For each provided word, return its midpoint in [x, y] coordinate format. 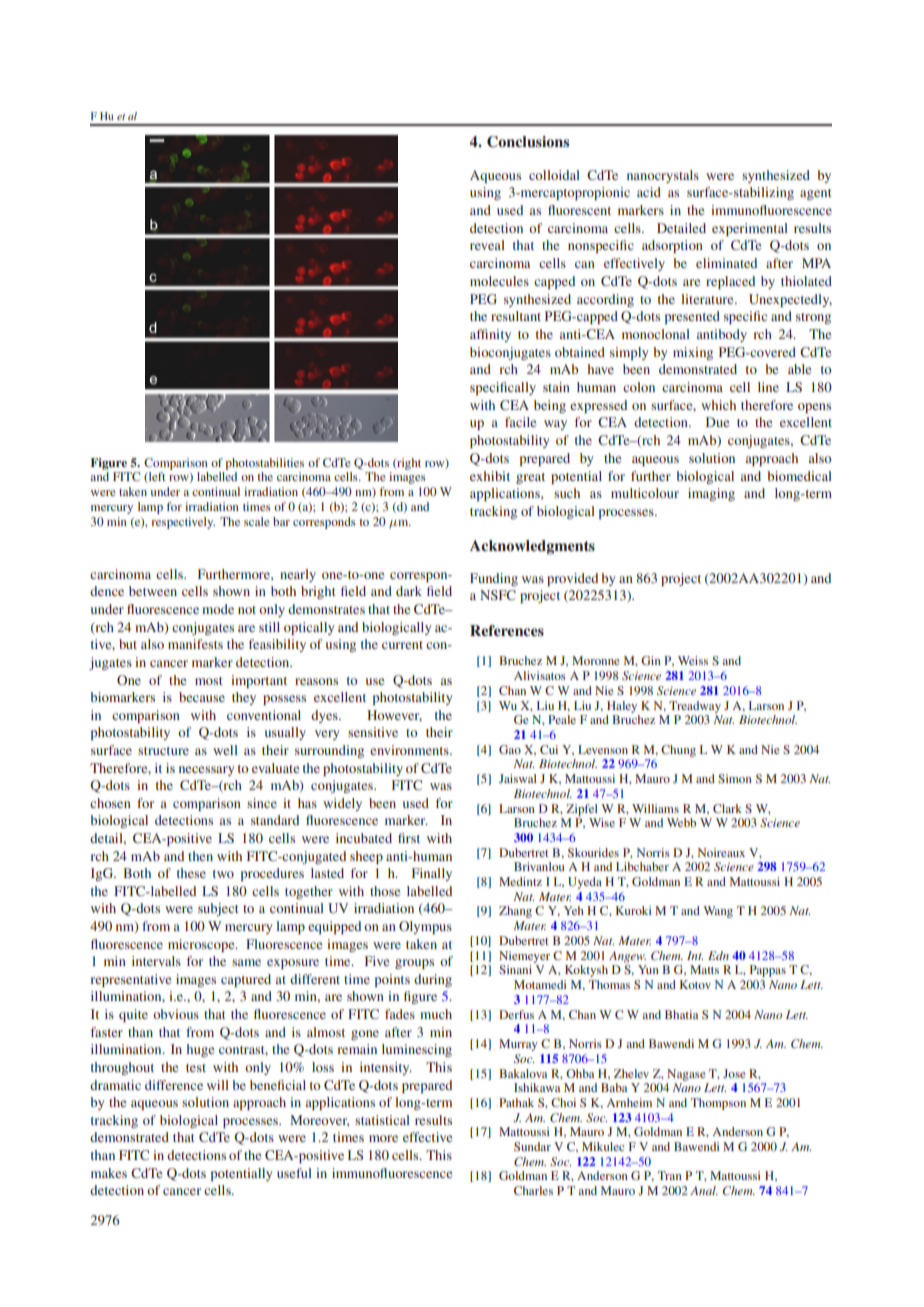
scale [257, 521]
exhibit [490, 476]
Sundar [532, 1146]
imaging [711, 494]
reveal [487, 245]
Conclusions [528, 142]
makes [109, 1173]
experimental [750, 229]
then [200, 856]
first [409, 838]
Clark [727, 808]
